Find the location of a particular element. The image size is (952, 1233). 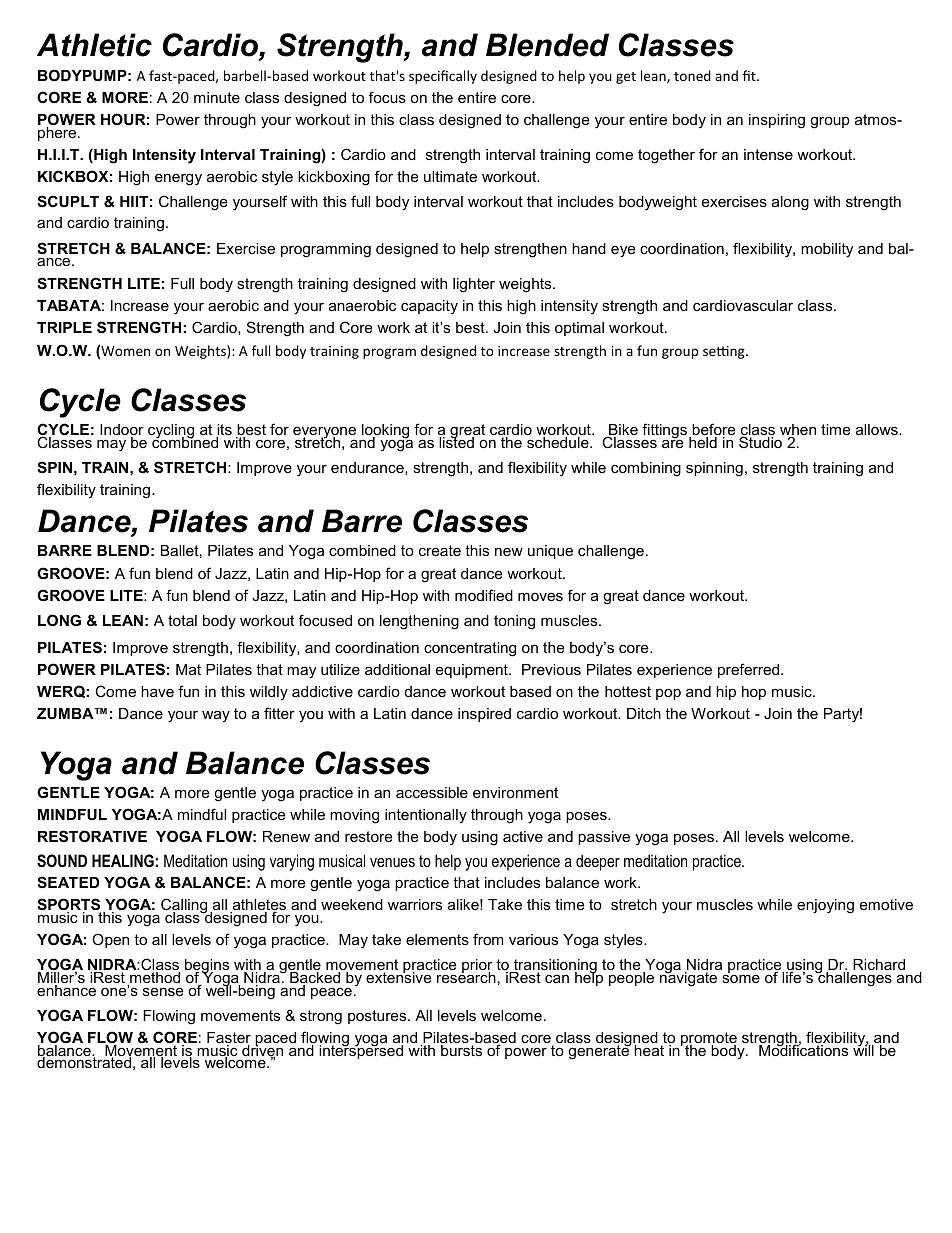

specifically is located at coordinates (443, 77).
